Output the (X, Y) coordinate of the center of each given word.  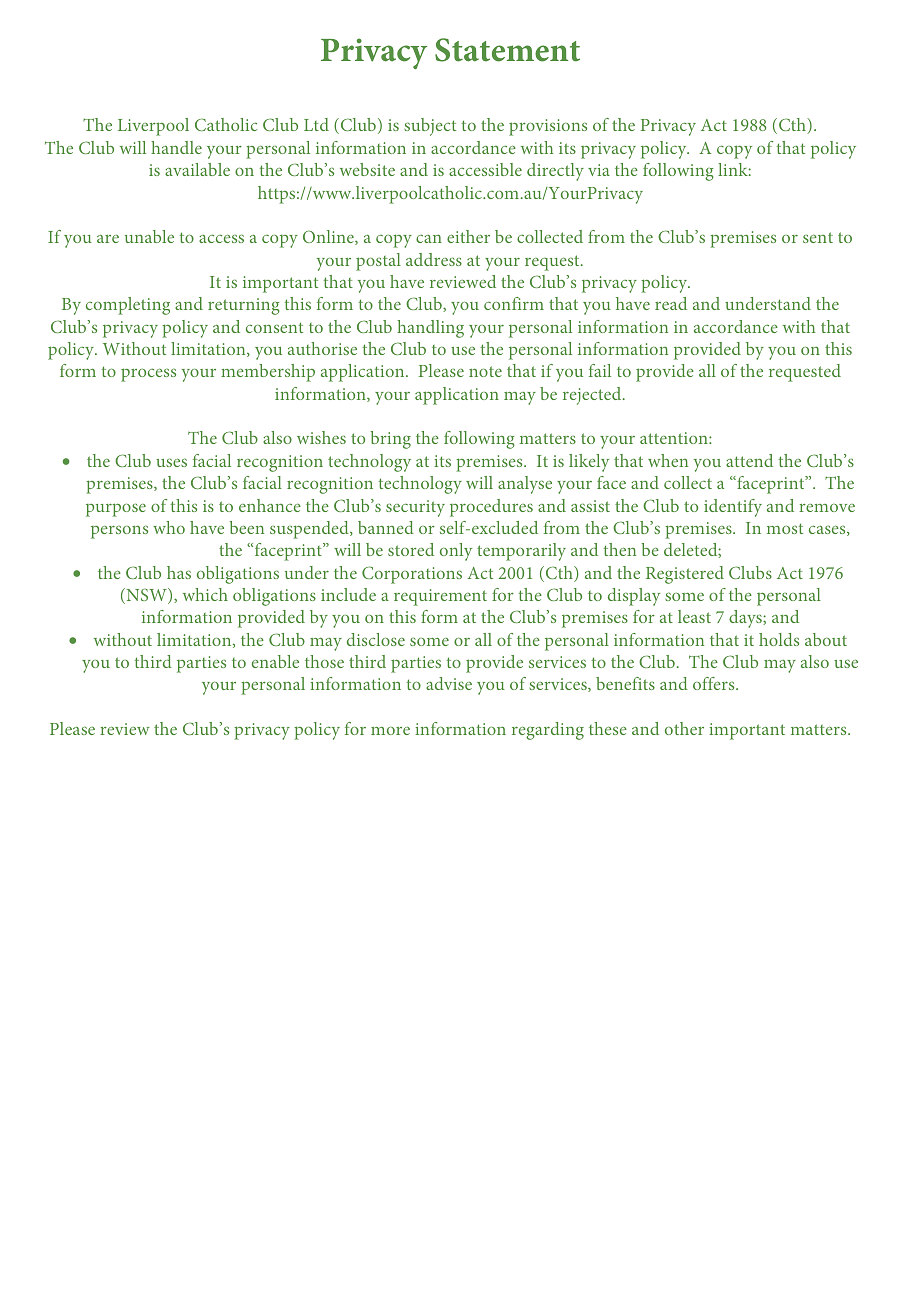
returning (243, 306)
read (671, 303)
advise (449, 683)
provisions (548, 127)
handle (176, 147)
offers (715, 683)
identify (733, 508)
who (169, 527)
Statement (507, 50)
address (434, 259)
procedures (491, 508)
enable (275, 661)
